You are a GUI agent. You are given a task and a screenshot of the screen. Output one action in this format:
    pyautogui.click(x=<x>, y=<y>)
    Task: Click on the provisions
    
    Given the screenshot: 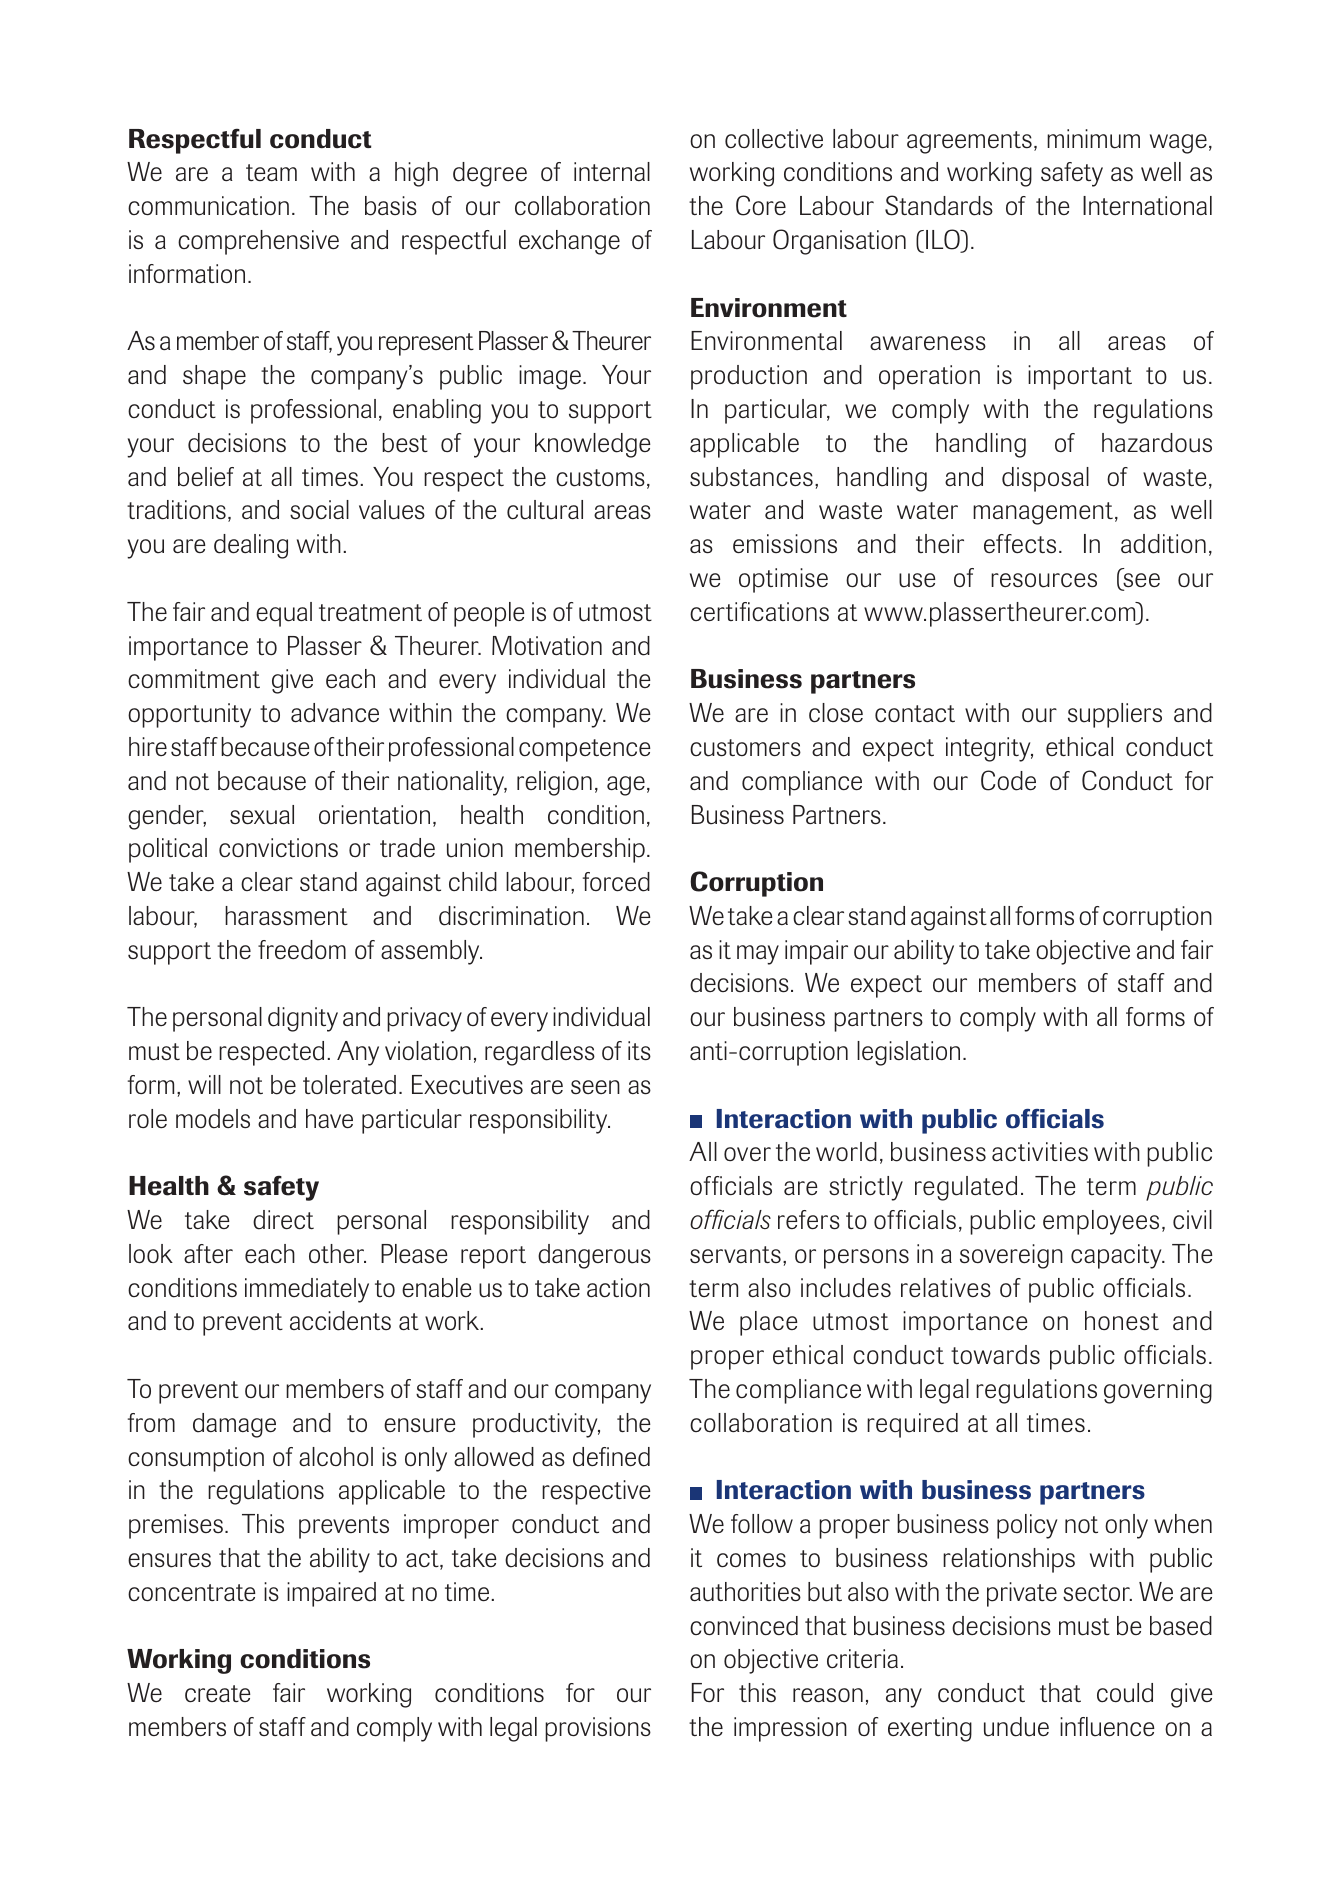 What is the action you would take?
    pyautogui.click(x=598, y=1729)
